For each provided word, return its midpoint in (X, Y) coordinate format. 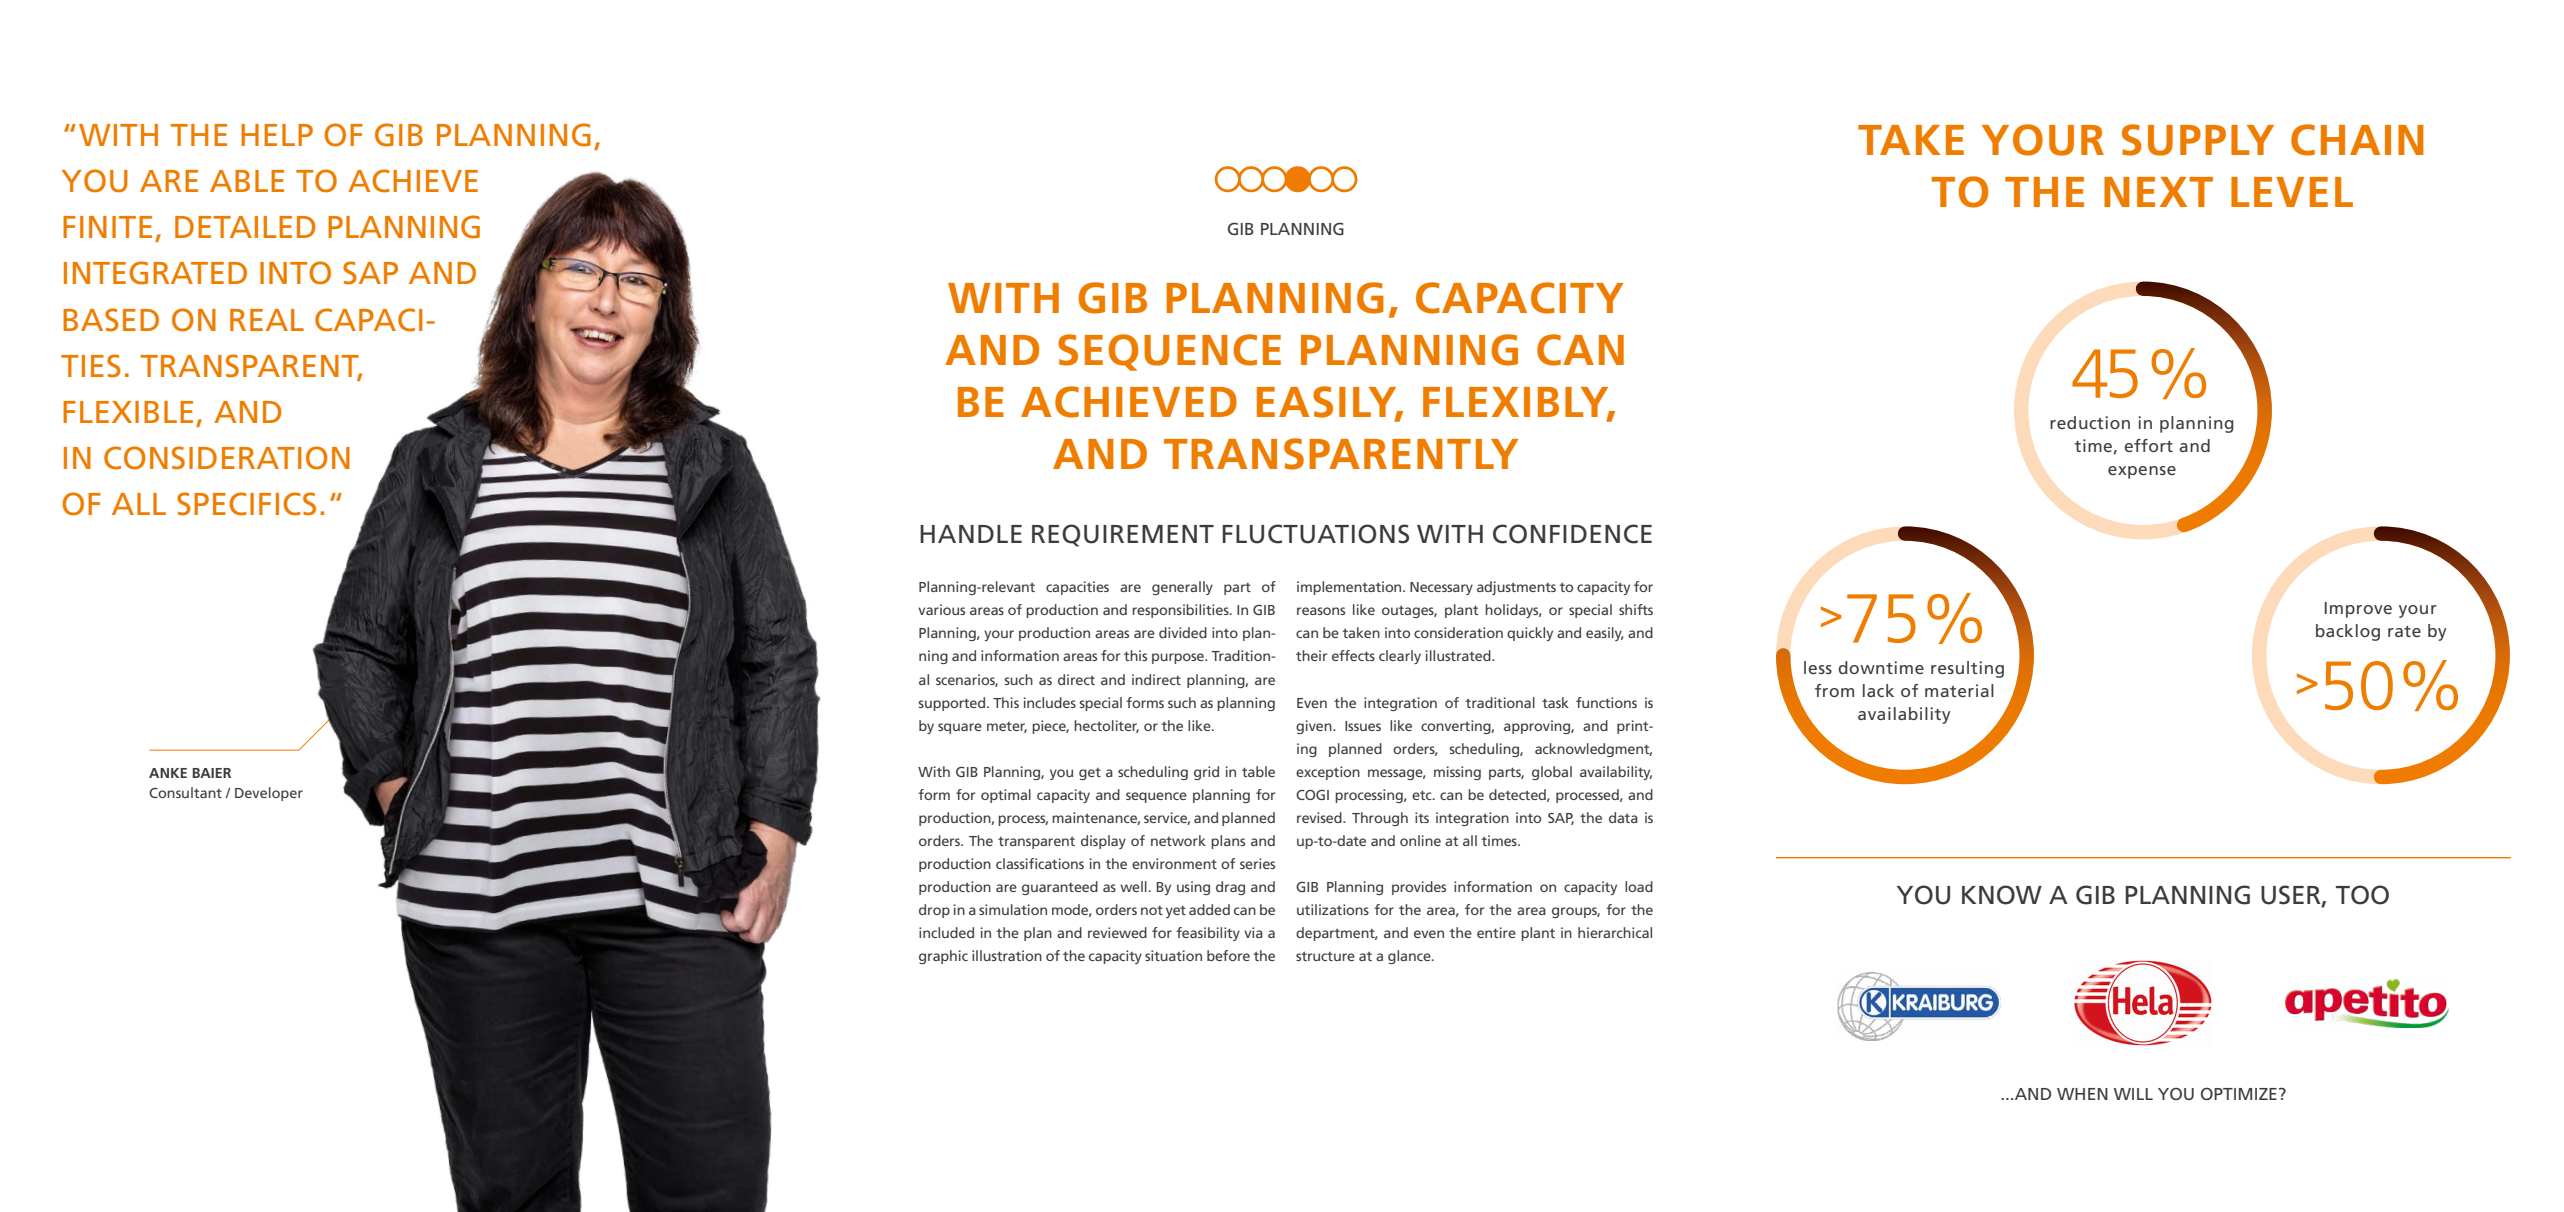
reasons (1321, 611)
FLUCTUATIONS (1315, 534)
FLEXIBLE (128, 412)
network (1178, 840)
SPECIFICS (246, 504)
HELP (277, 135)
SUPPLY (2198, 140)
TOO (2362, 895)
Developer (269, 794)
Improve (2358, 610)
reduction (2090, 422)
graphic (943, 957)
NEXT (2158, 192)
